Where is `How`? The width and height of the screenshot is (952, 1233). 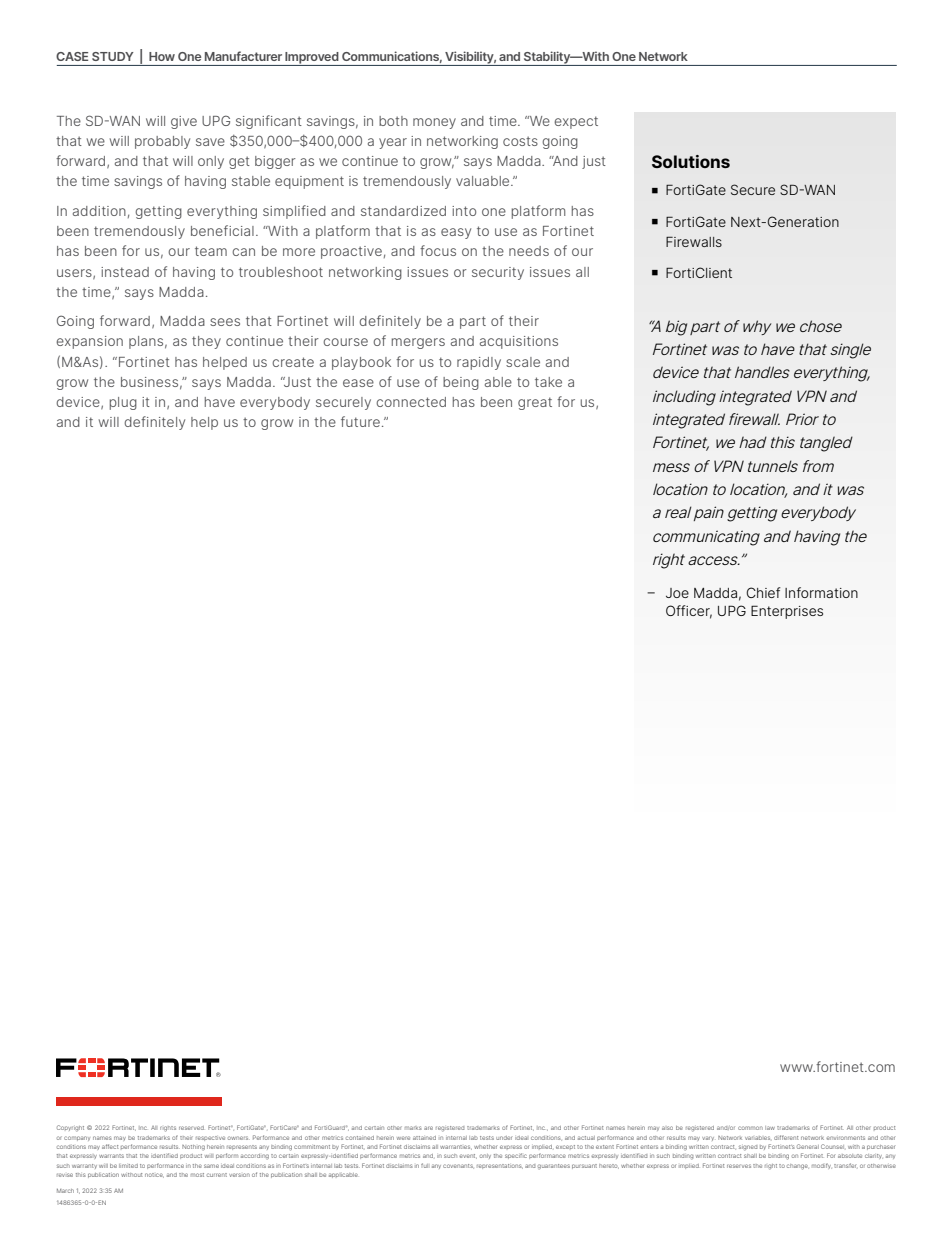 How is located at coordinates (162, 56).
